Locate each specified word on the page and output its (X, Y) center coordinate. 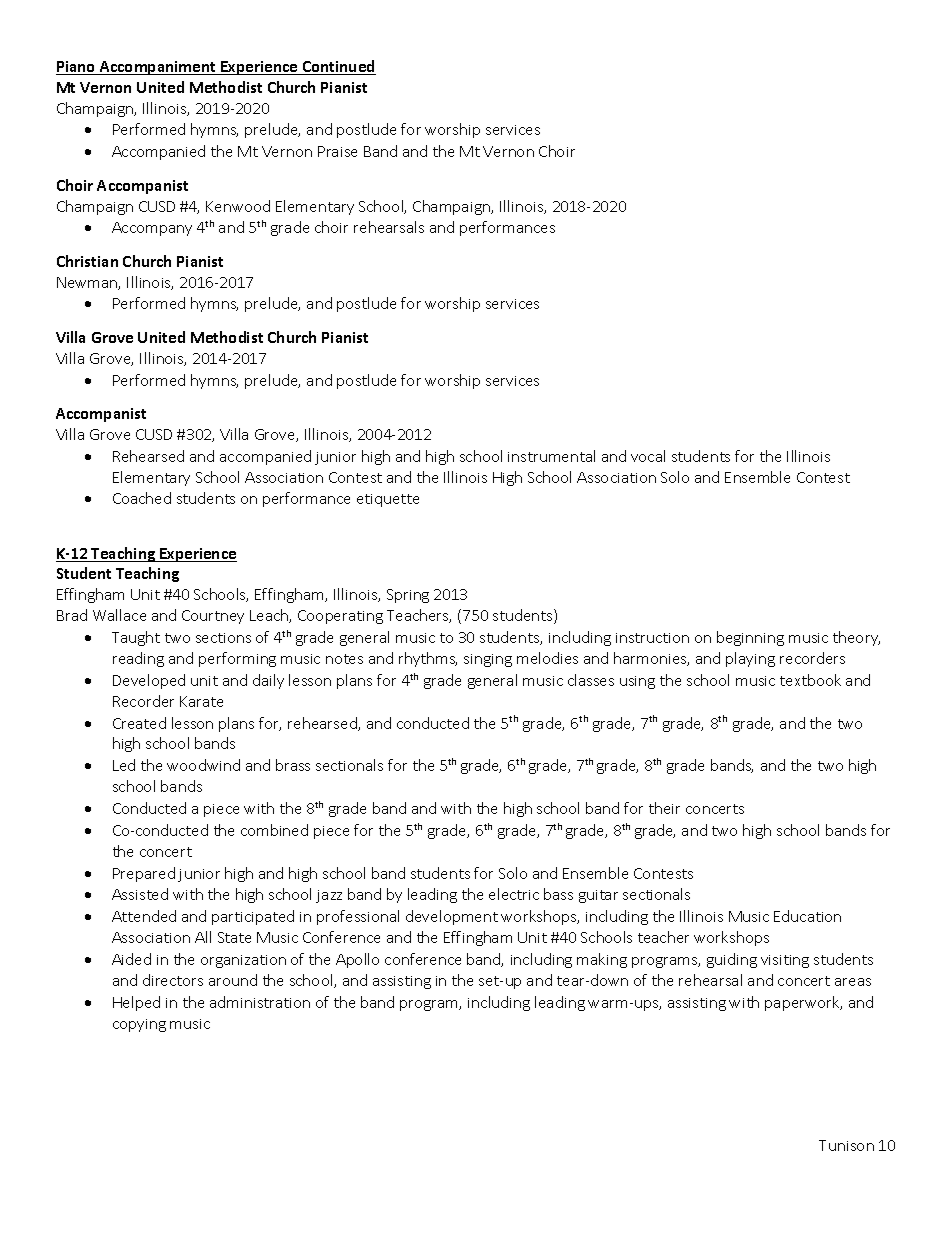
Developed (149, 681)
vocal (648, 456)
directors (173, 980)
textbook (810, 680)
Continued (338, 67)
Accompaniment (158, 68)
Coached (142, 498)
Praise (337, 151)
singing (488, 660)
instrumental (551, 456)
